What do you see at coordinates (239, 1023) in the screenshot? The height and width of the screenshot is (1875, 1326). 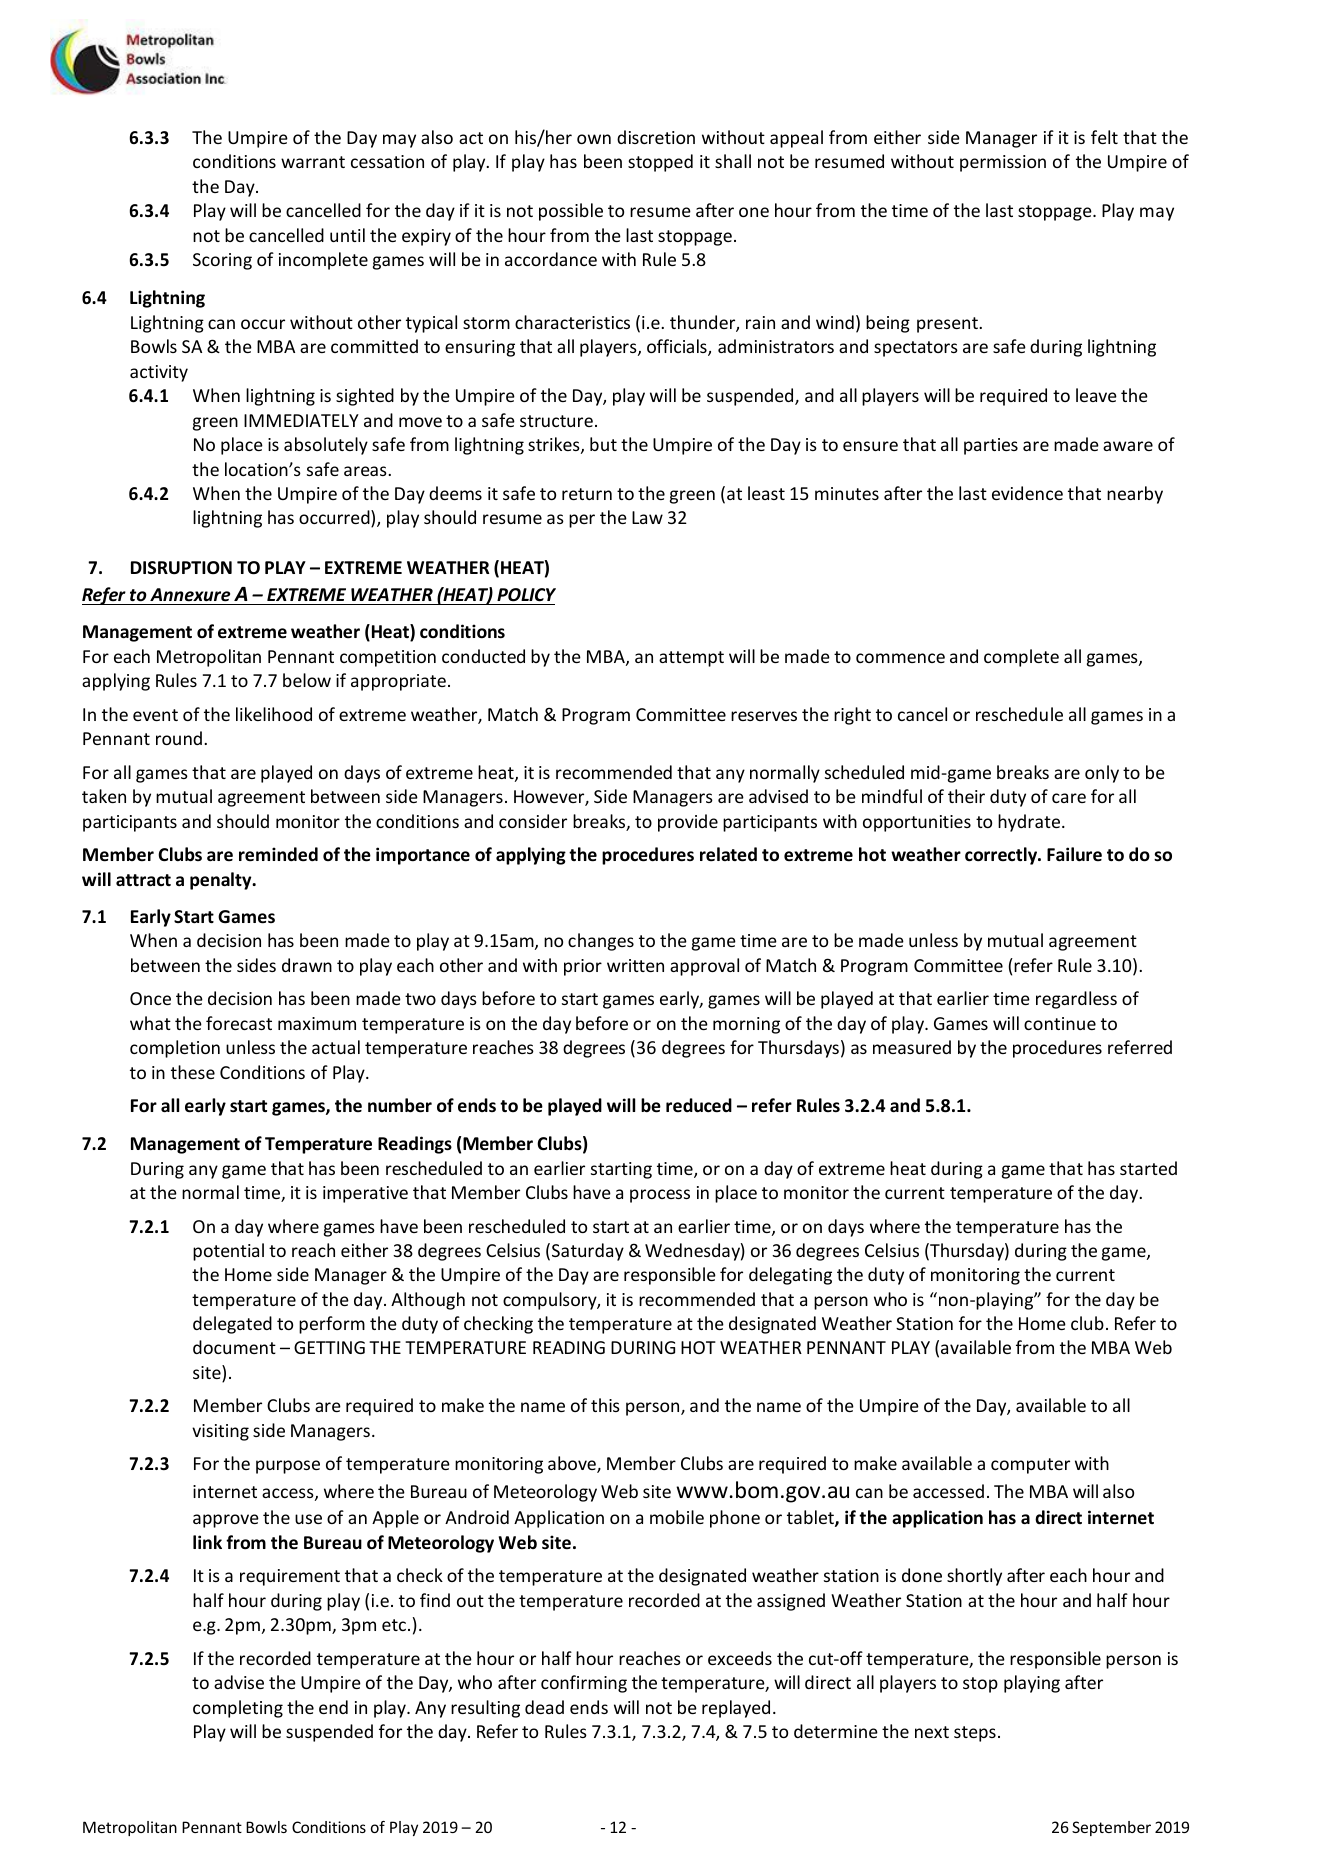 I see `forecast` at bounding box center [239, 1023].
